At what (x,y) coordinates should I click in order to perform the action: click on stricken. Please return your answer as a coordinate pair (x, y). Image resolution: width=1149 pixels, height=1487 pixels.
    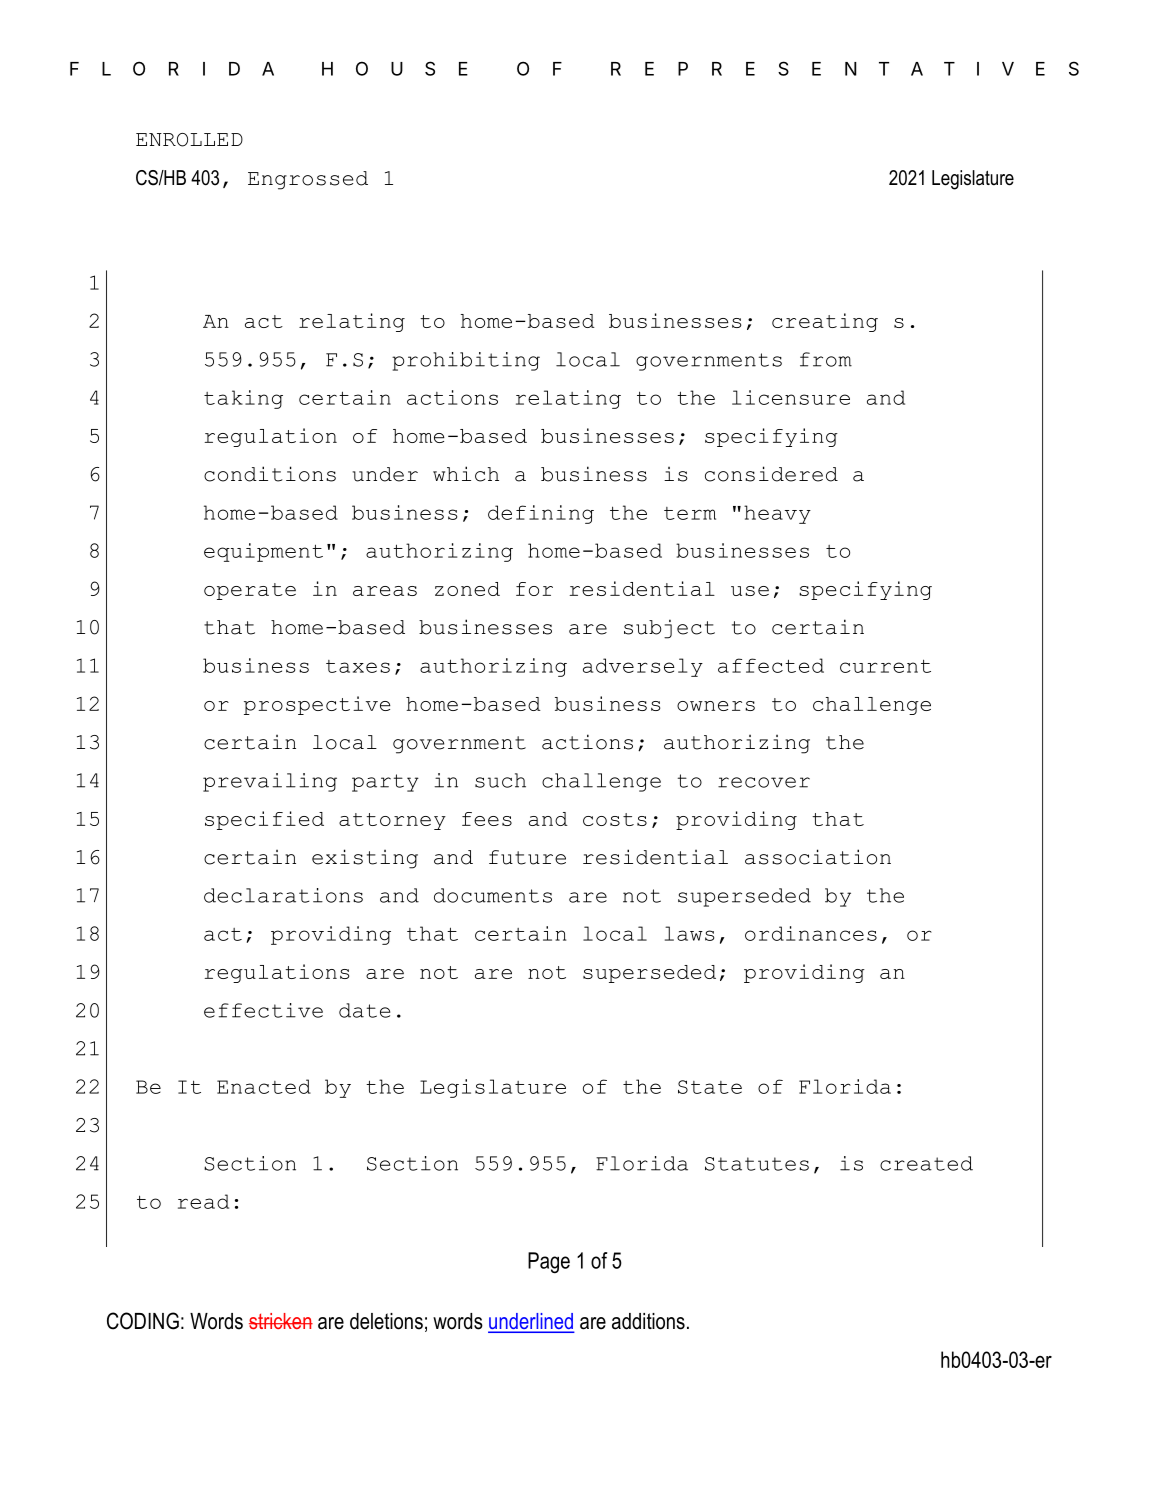
    Looking at the image, I should click on (281, 1321).
